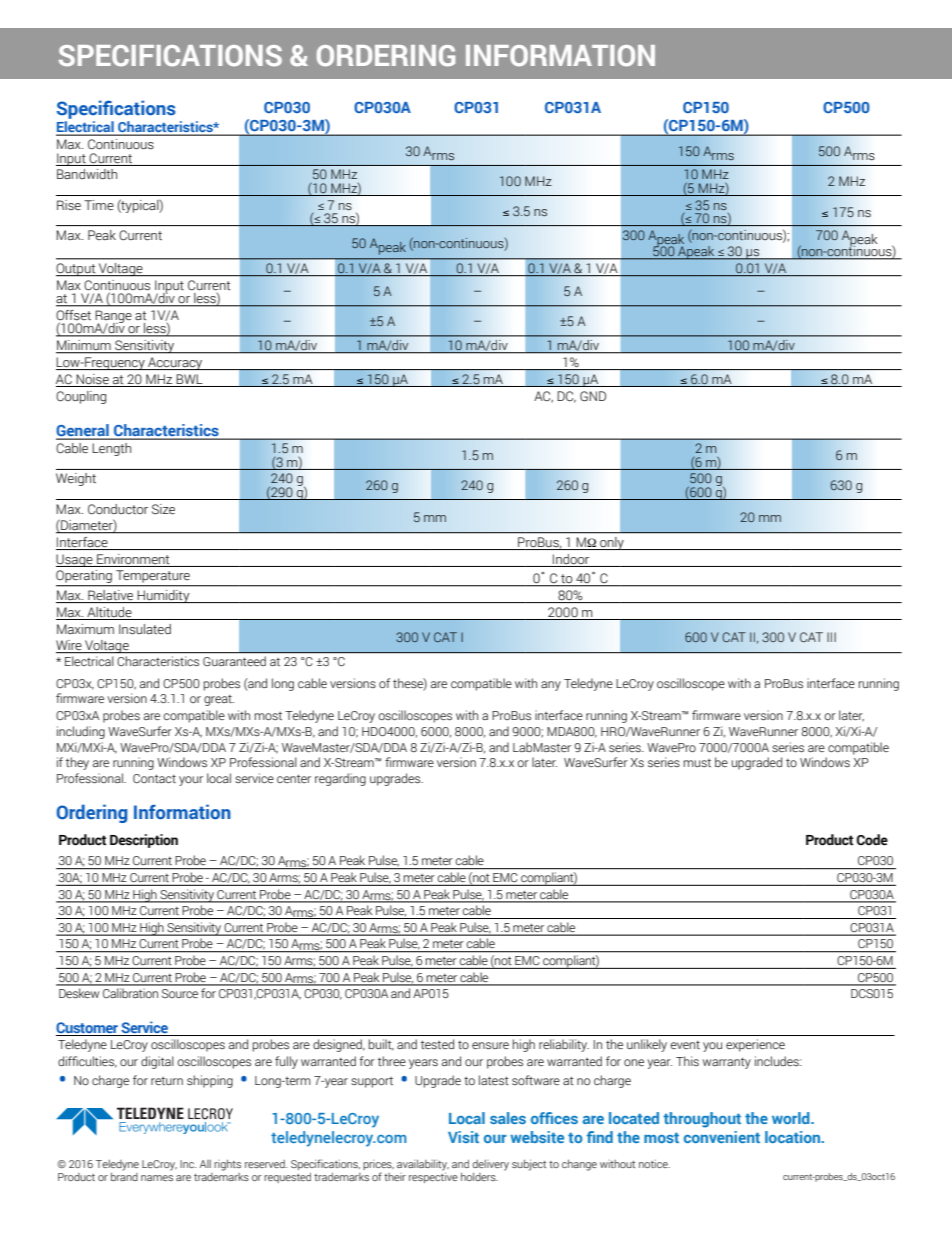 This screenshot has height=1233, width=952. Describe the element at coordinates (612, 543) in the screenshot. I see `only` at that location.
